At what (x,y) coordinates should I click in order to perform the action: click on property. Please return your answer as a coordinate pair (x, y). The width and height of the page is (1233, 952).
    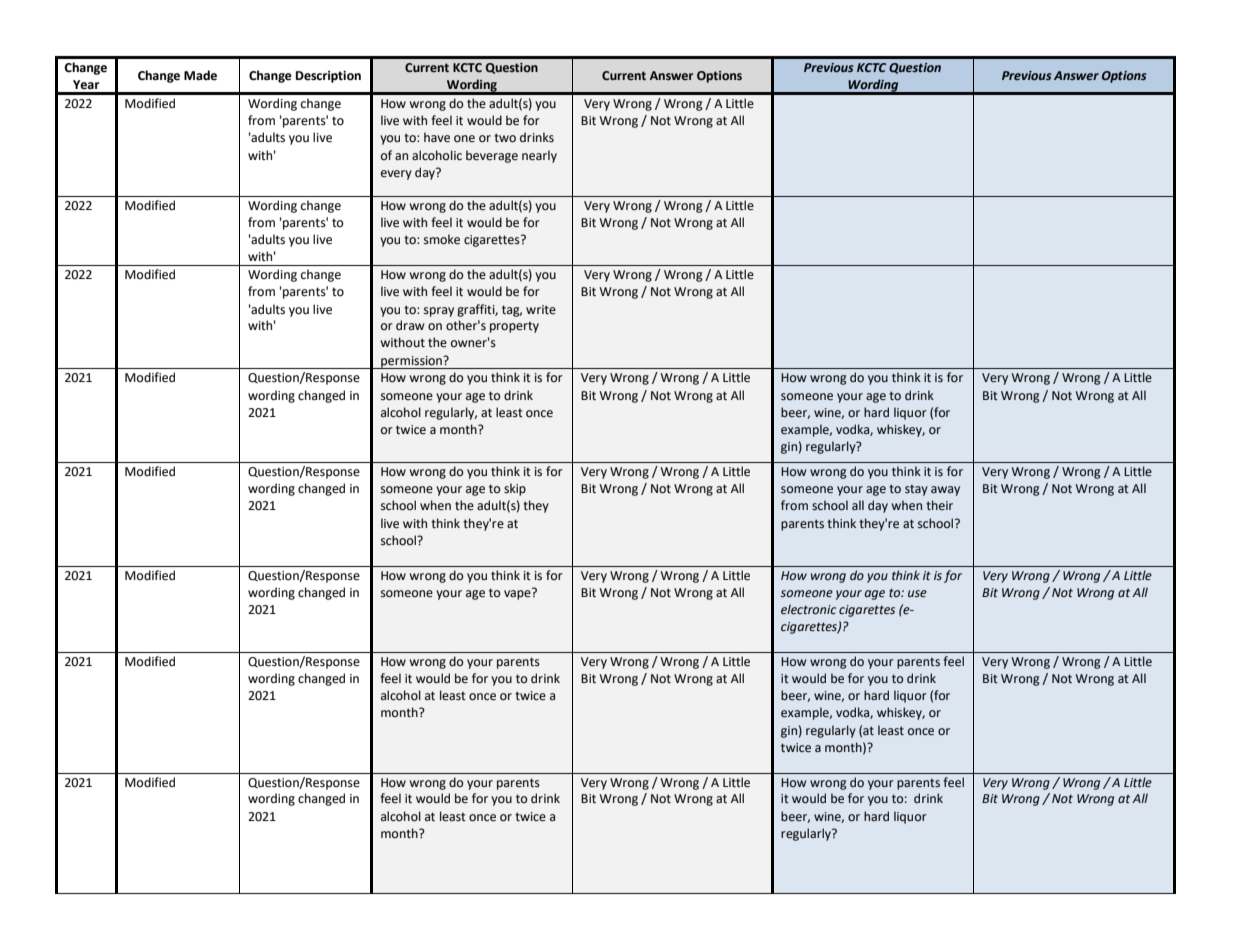
    Looking at the image, I should click on (514, 327).
